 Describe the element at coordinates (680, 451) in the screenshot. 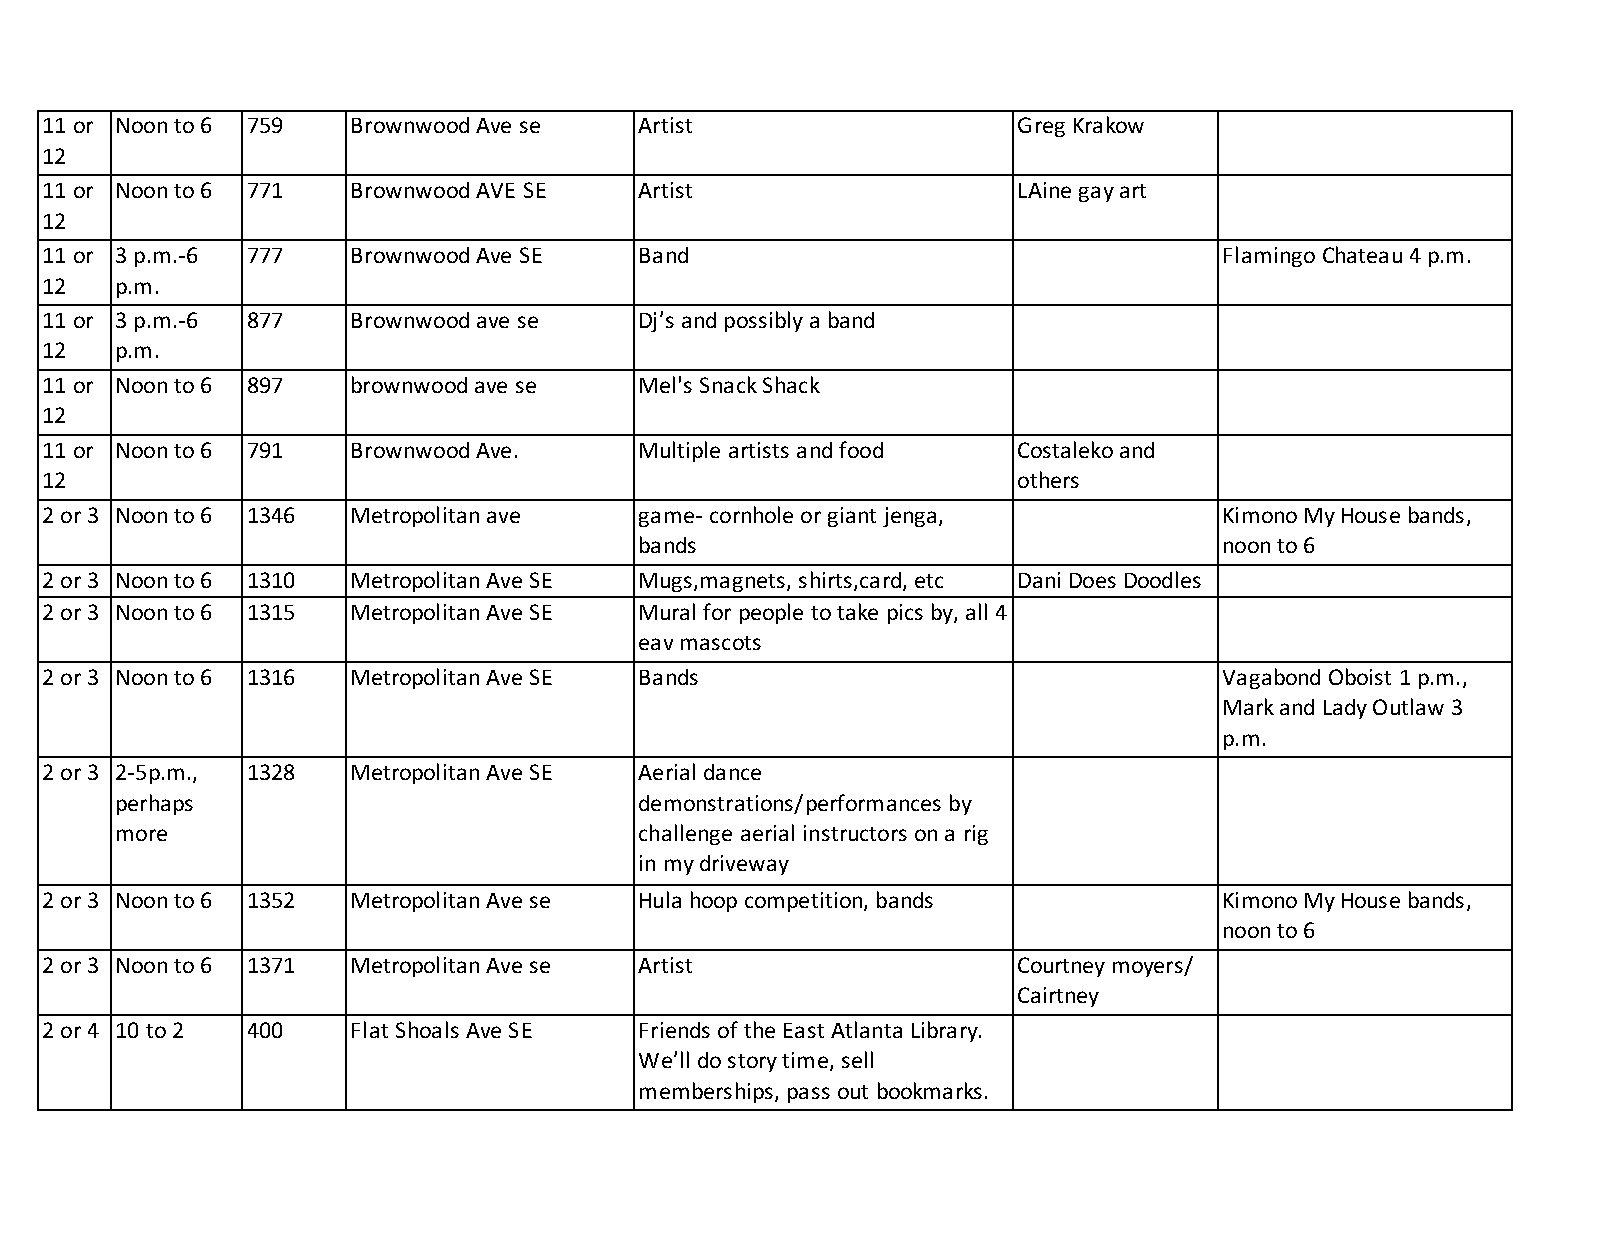

I see `Multiple` at that location.
